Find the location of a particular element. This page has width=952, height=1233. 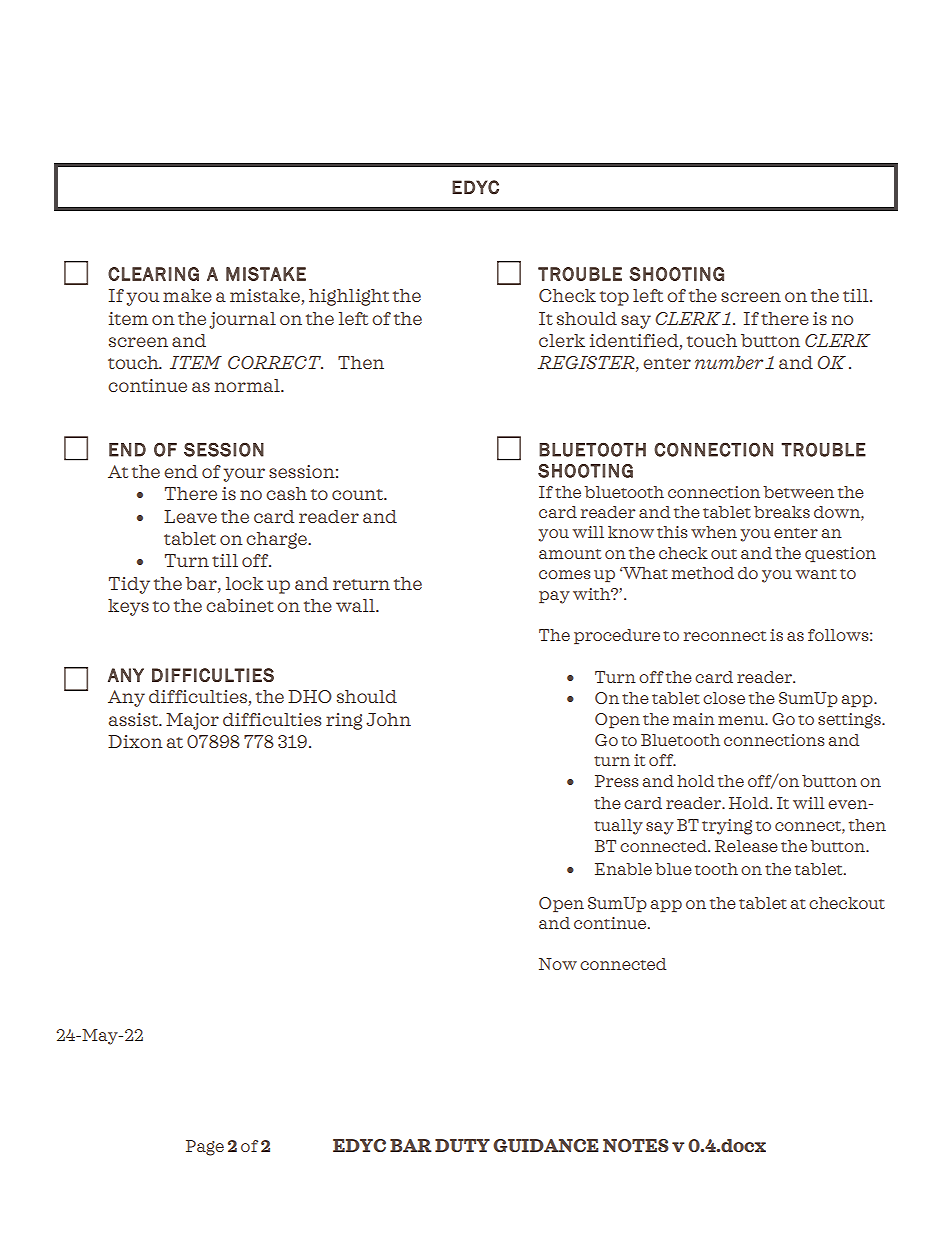

journal is located at coordinates (242, 320).
